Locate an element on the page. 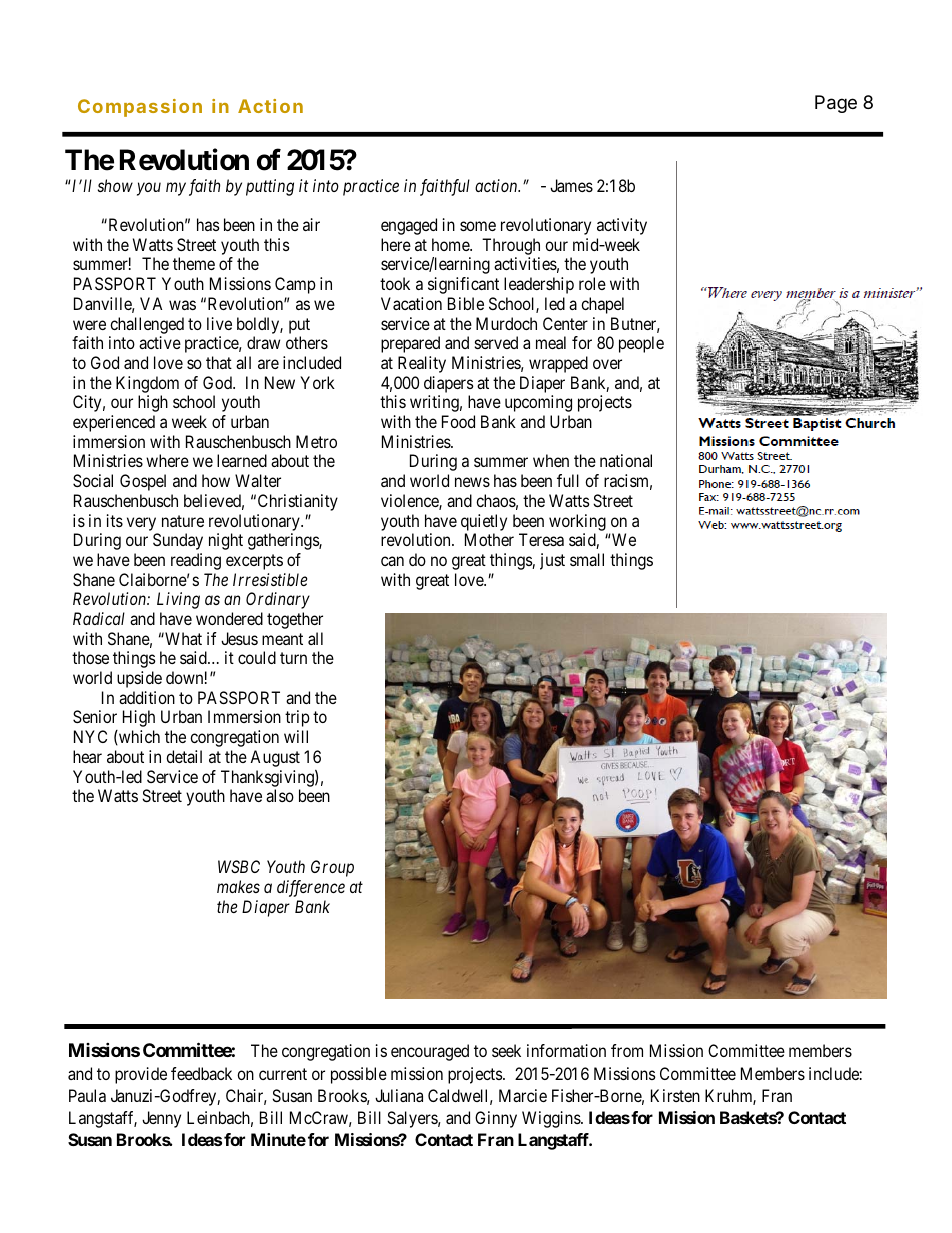 The image size is (952, 1233). Compassion is located at coordinates (140, 108).
